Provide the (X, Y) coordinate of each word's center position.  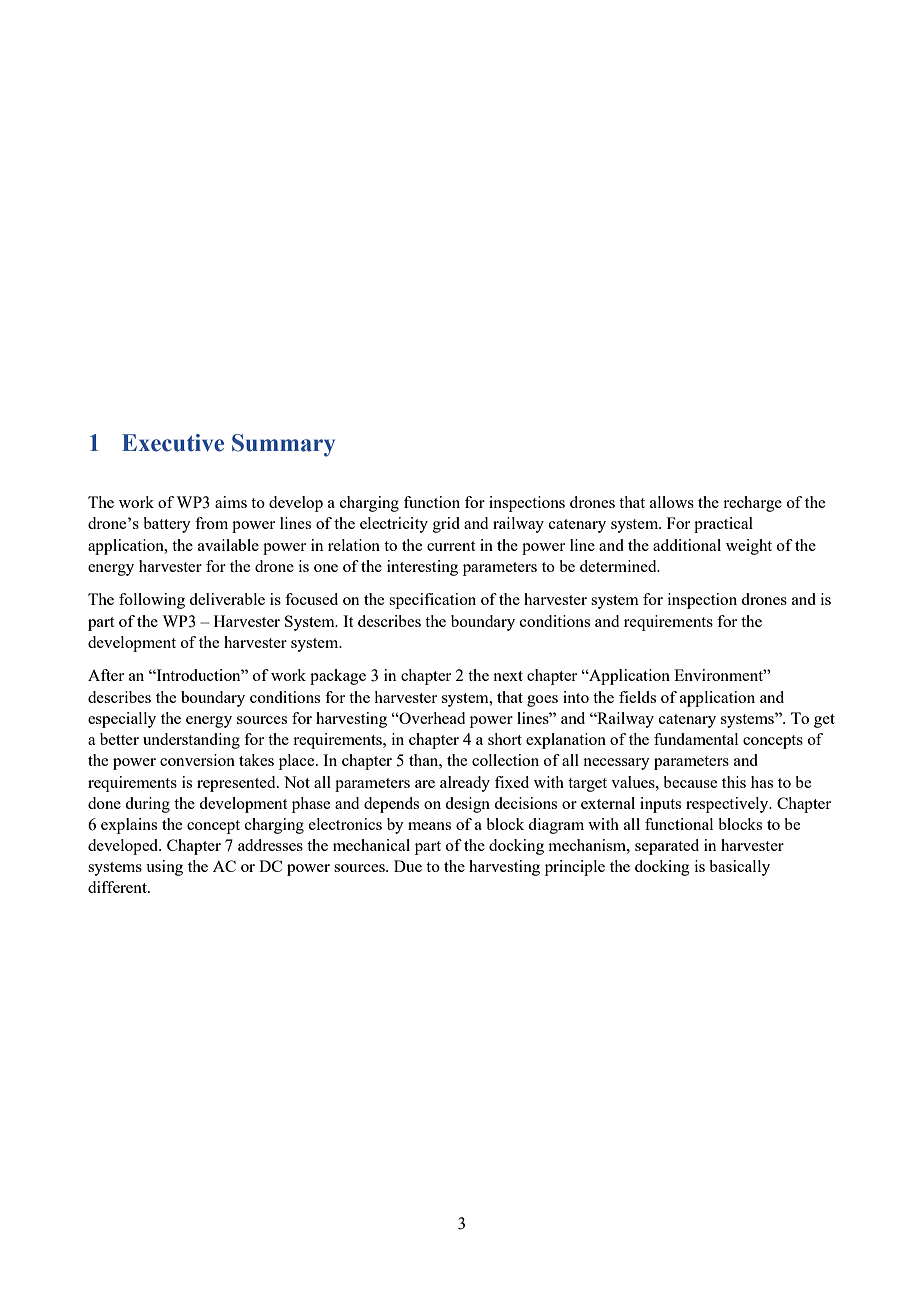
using (164, 868)
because (690, 782)
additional (687, 545)
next (508, 676)
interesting (422, 568)
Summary (283, 445)
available (228, 545)
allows (672, 502)
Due (408, 866)
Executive (173, 443)
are (425, 784)
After (106, 675)
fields (637, 697)
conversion (197, 760)
